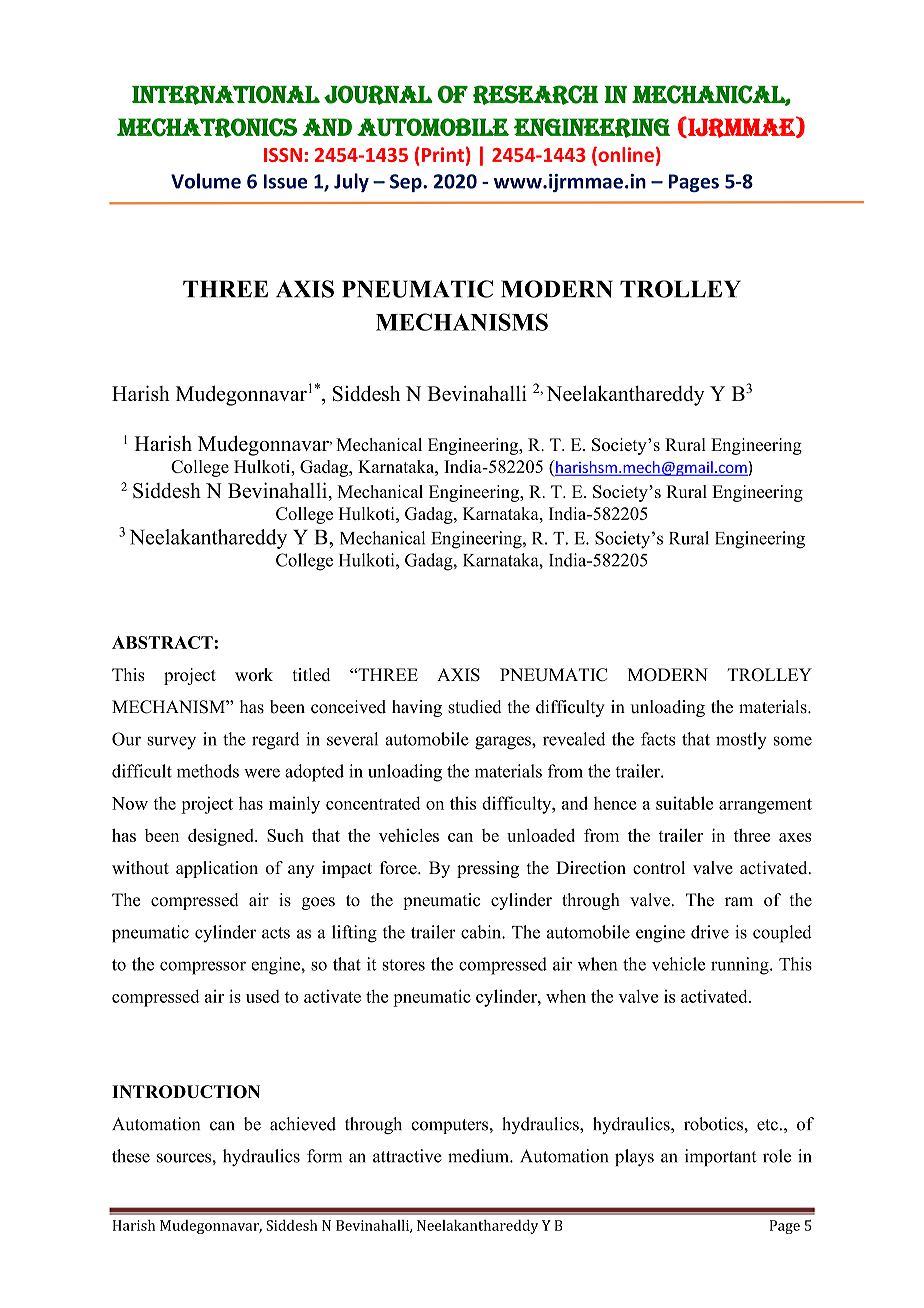 The width and height of the image is (924, 1308). What do you see at coordinates (407, 183) in the image?
I see `Sep` at bounding box center [407, 183].
